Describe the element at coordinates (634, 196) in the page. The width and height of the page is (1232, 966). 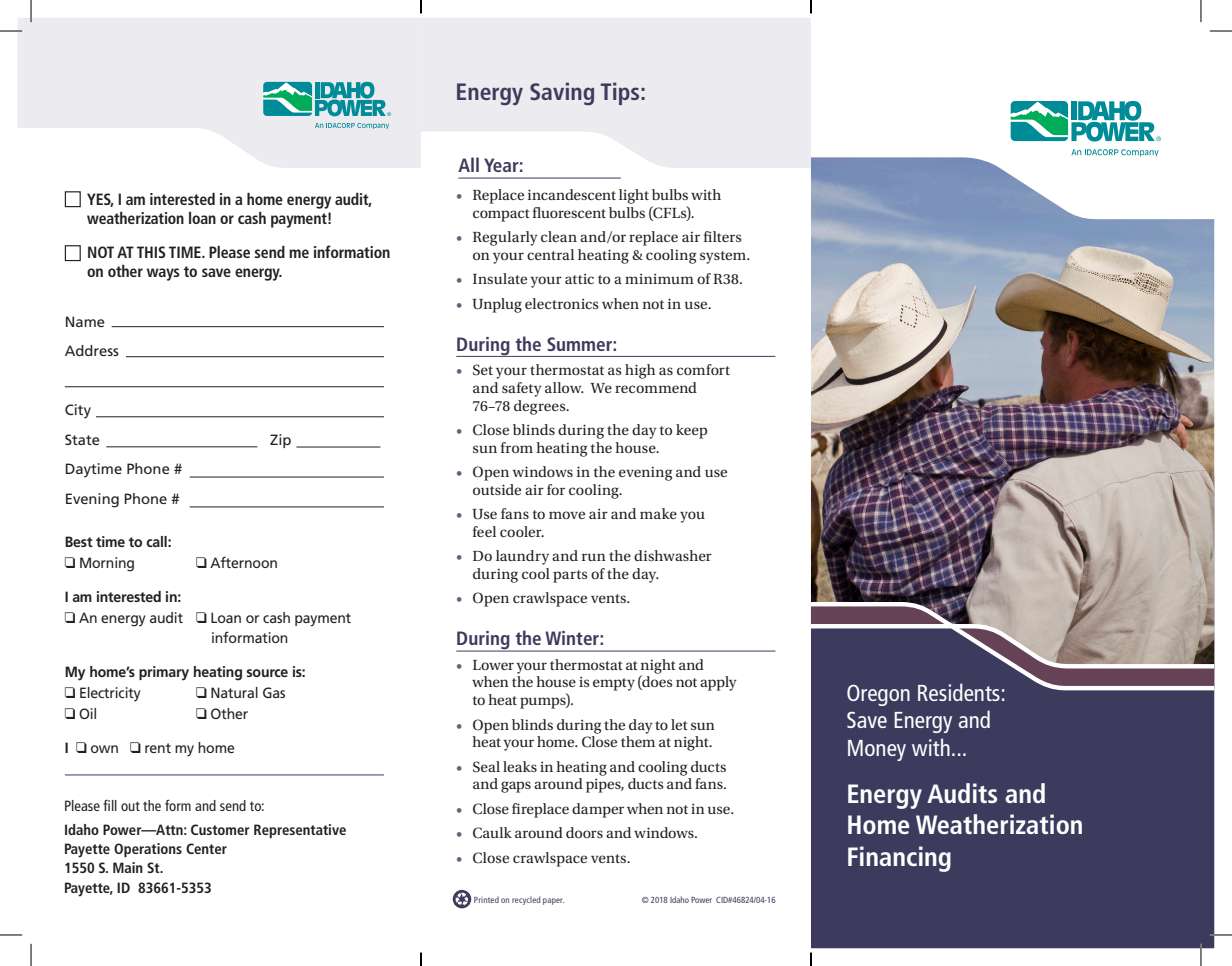
I see `light` at that location.
